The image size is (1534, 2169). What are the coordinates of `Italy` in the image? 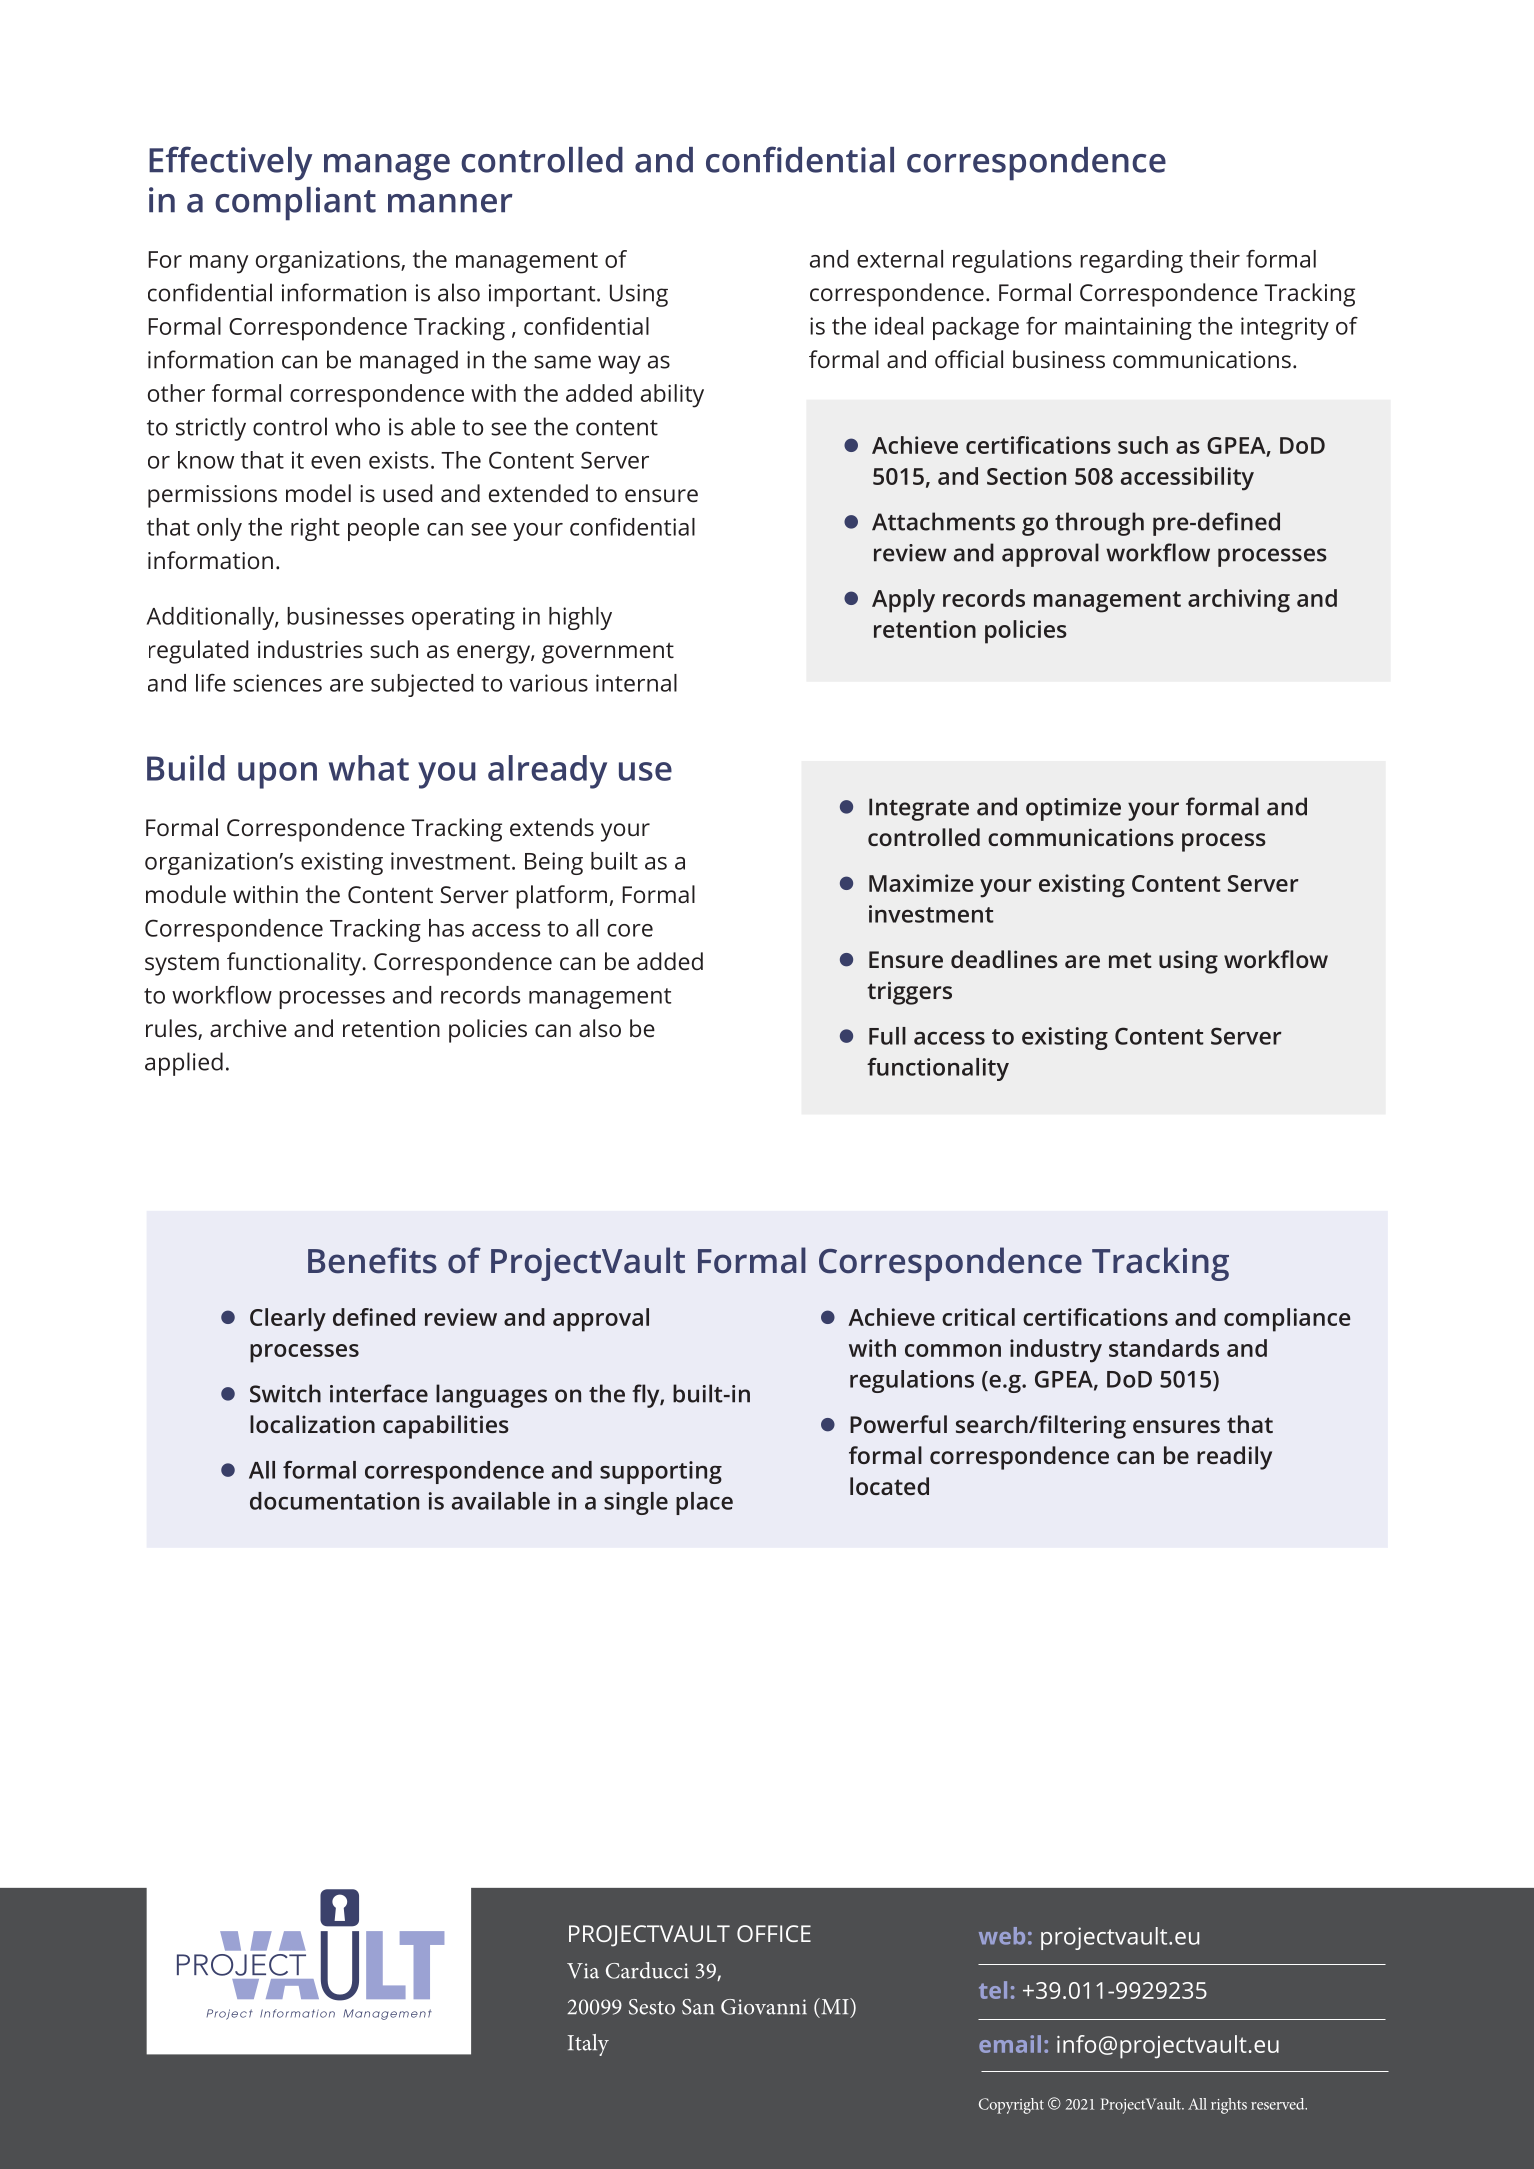 It's located at (588, 2045).
